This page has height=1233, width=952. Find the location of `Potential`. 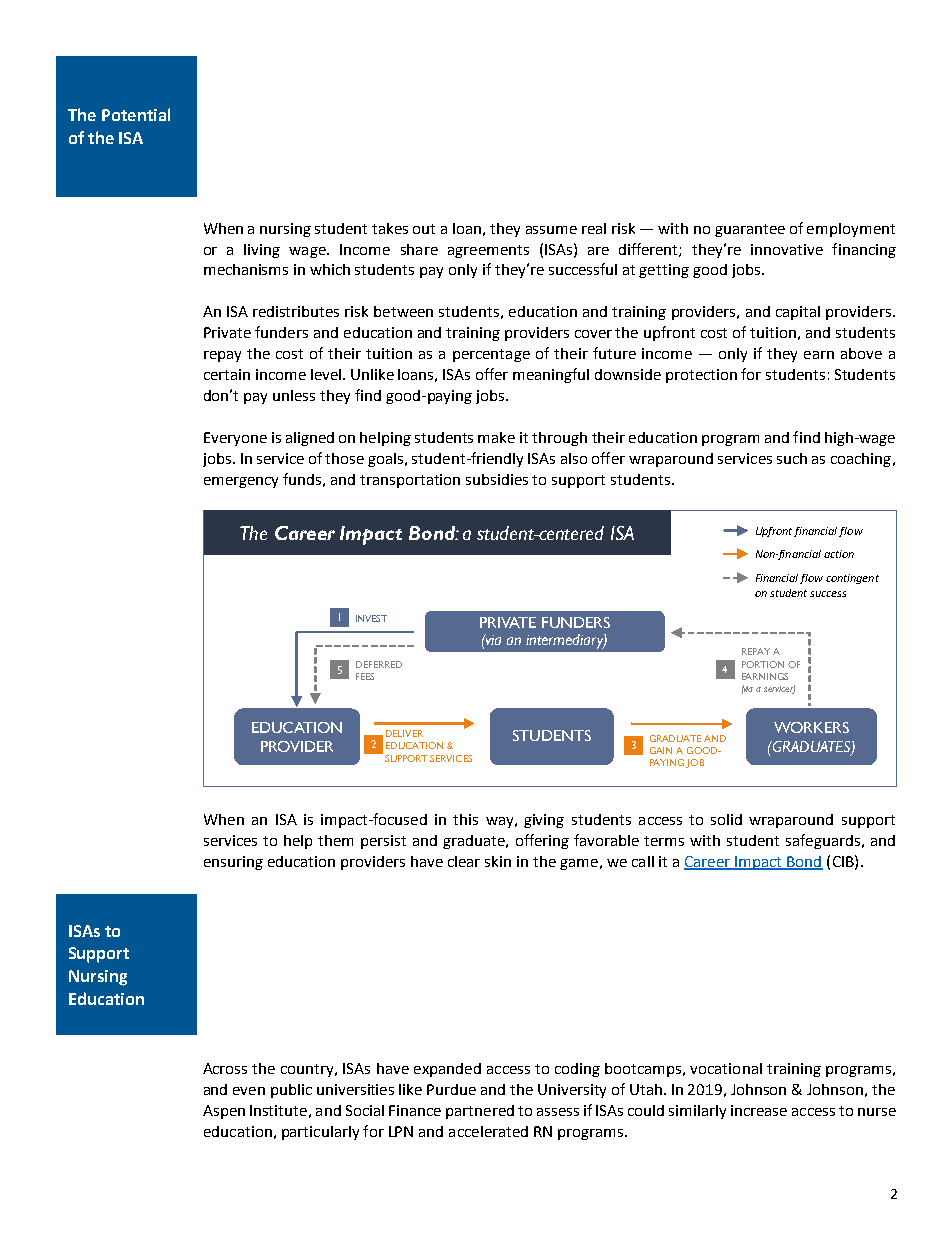

Potential is located at coordinates (136, 114).
